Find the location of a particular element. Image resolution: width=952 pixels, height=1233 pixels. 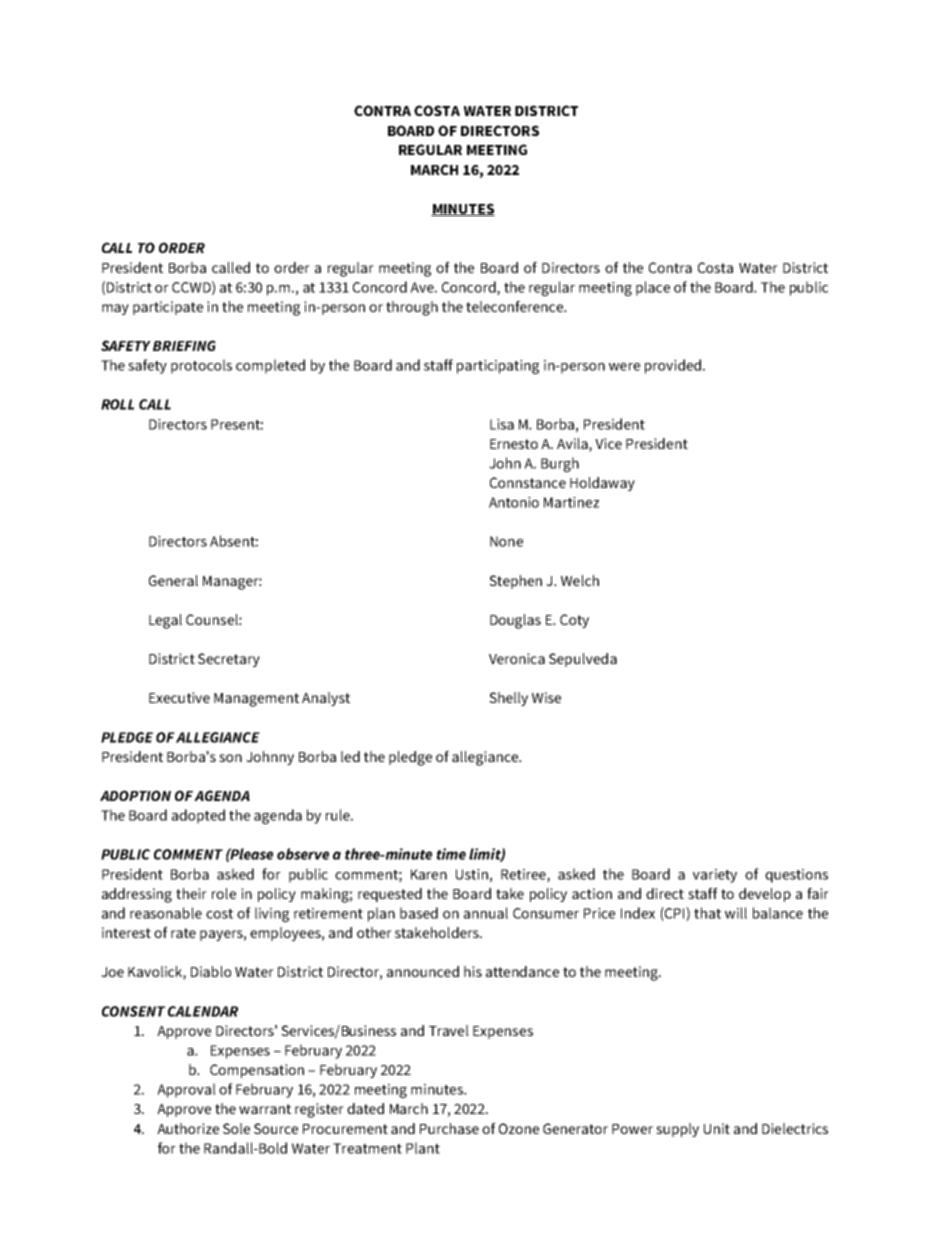

participate is located at coordinates (168, 308).
